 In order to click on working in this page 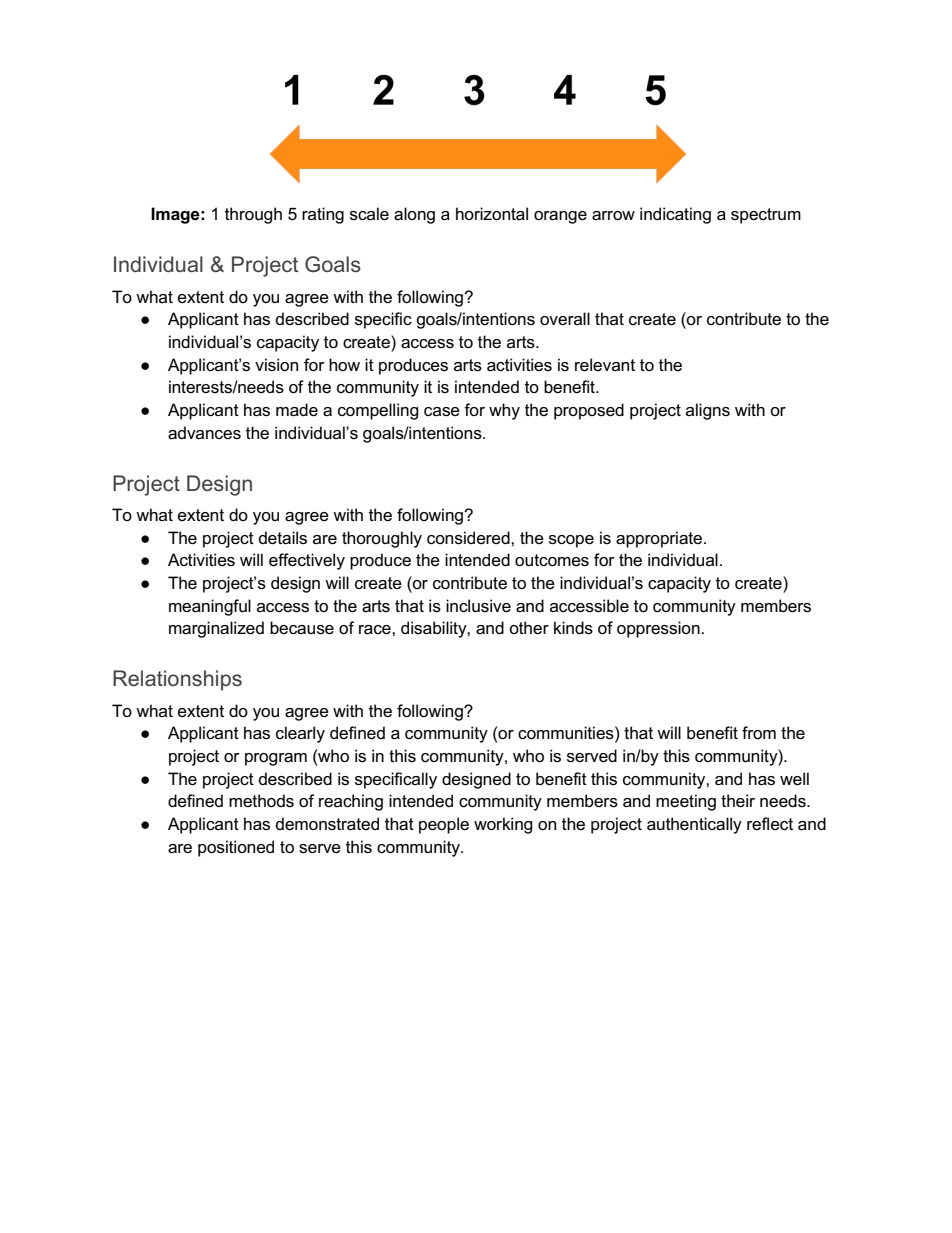, I will do `click(503, 825)`.
